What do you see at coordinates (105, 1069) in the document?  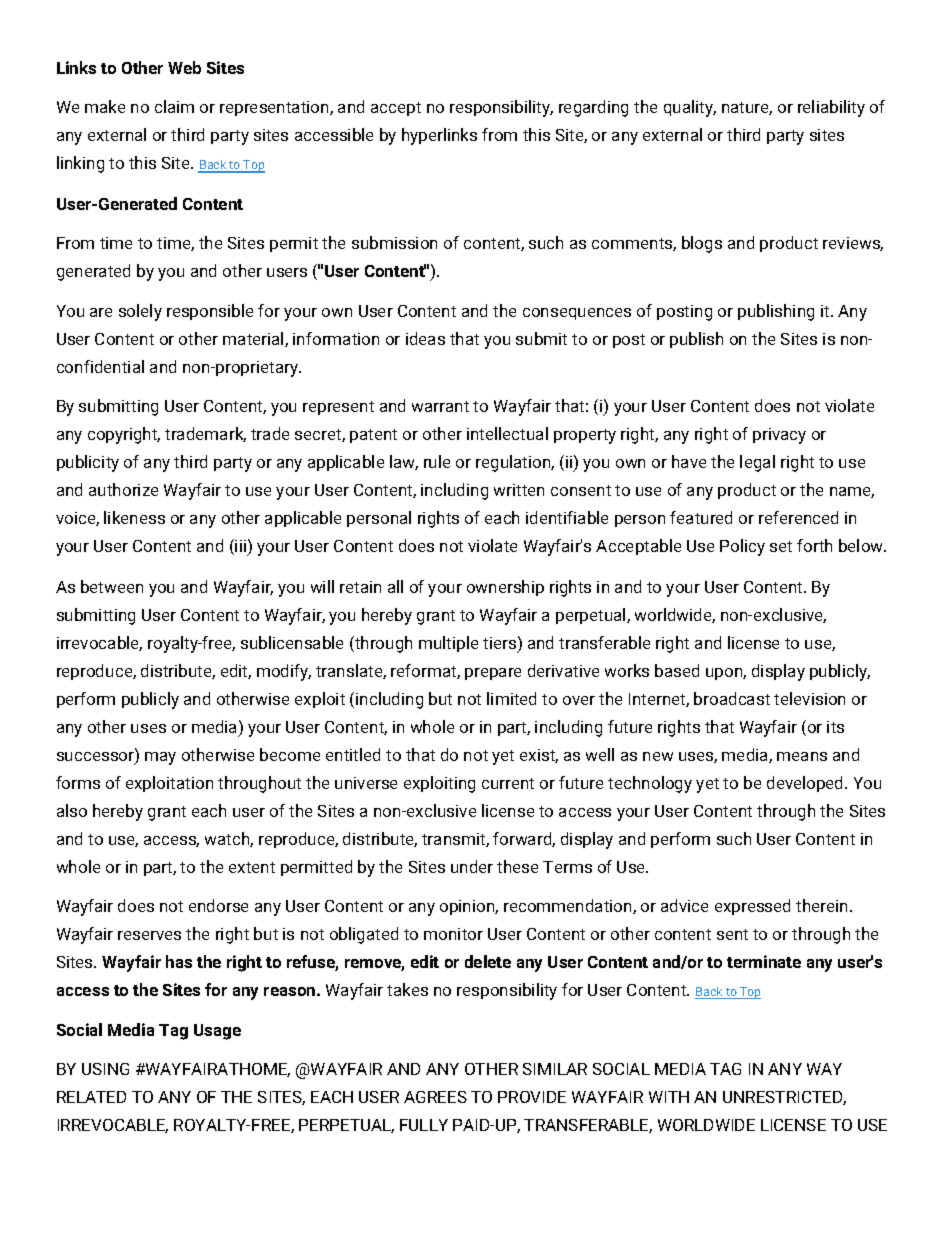 I see `USING` at bounding box center [105, 1069].
